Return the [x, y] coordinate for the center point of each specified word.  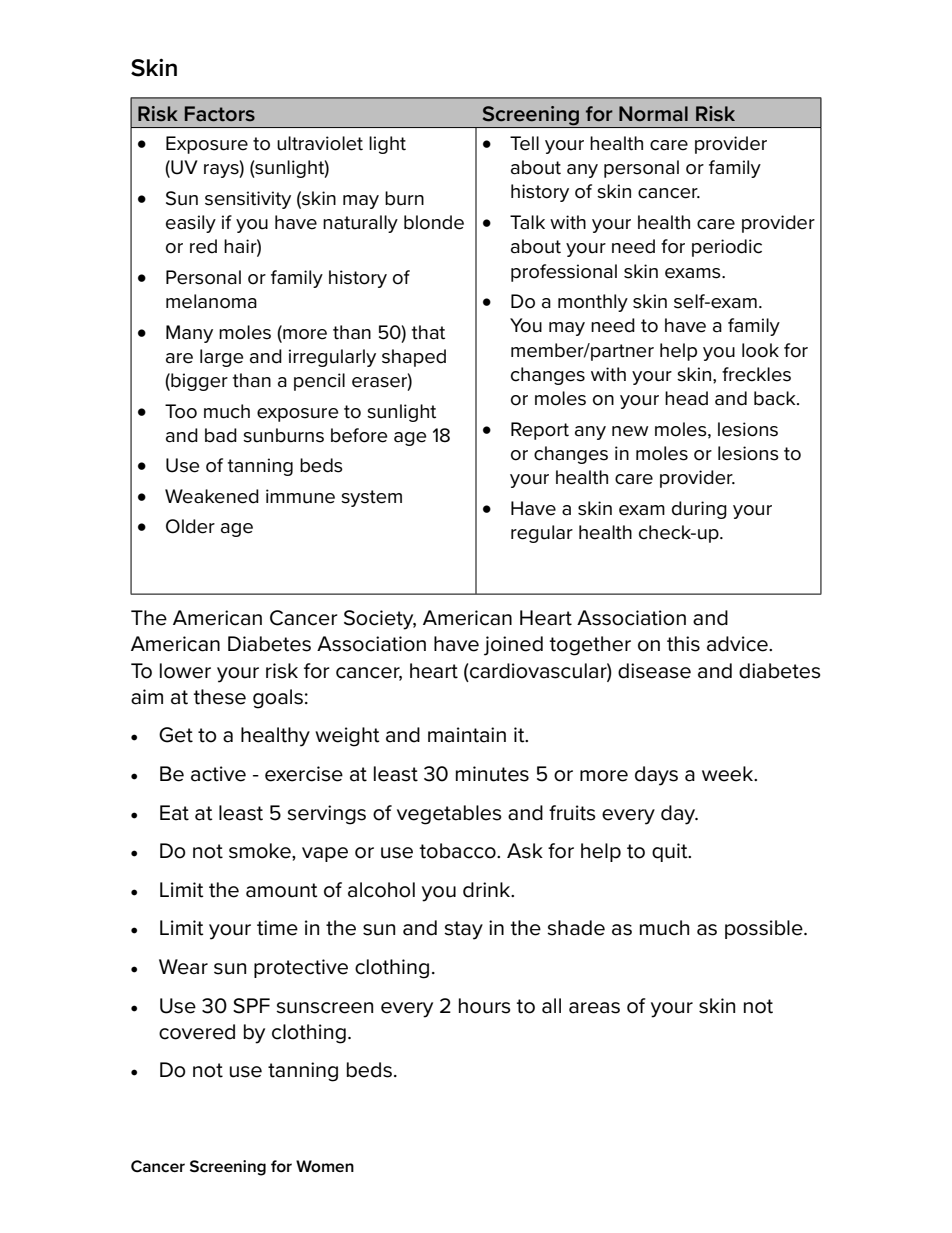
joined [513, 646]
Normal [653, 113]
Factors [220, 114]
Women [325, 1166]
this [683, 644]
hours [484, 1006]
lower [185, 671]
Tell [524, 143]
